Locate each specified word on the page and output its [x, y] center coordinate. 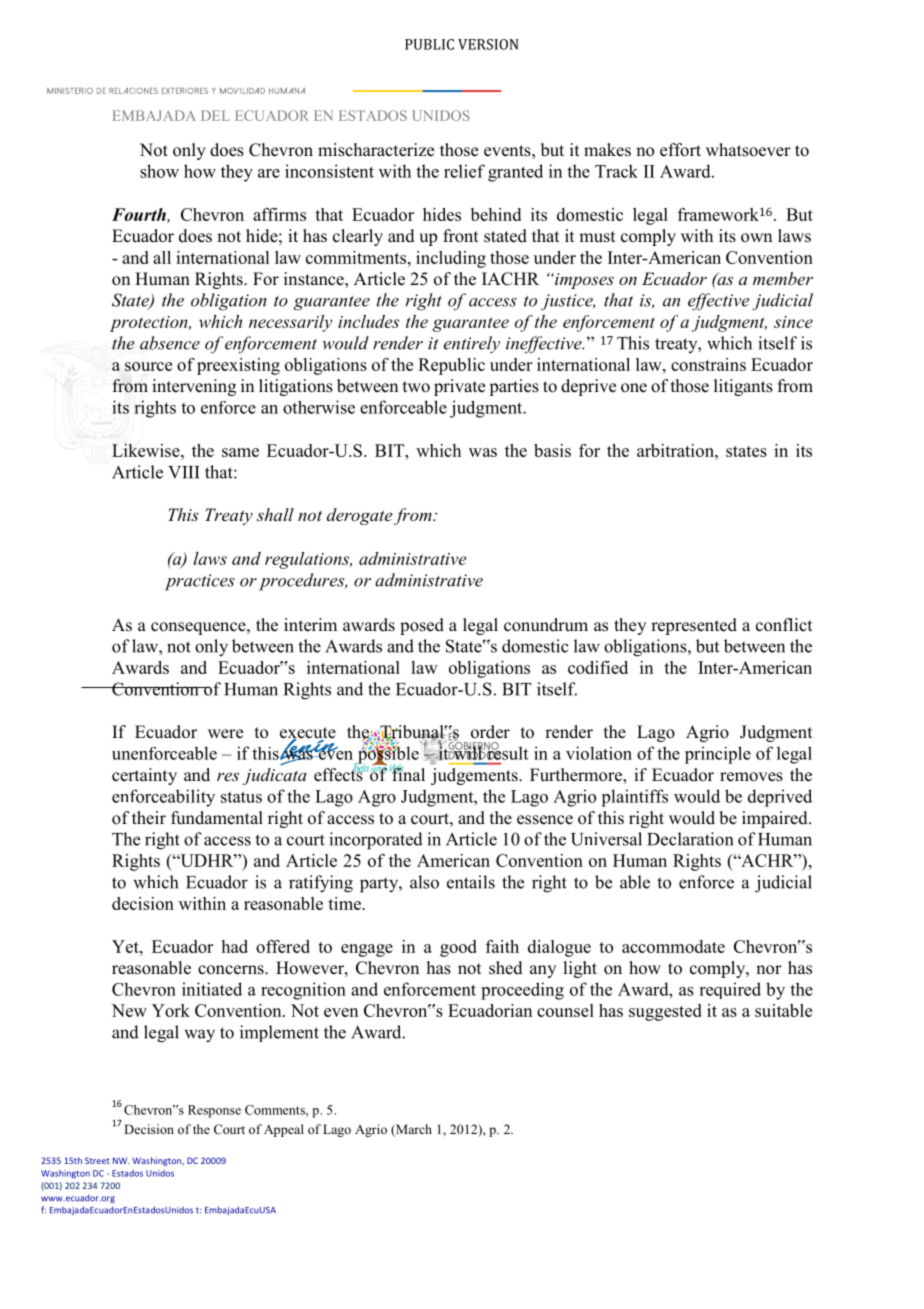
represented [694, 626]
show [159, 171]
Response [214, 1111]
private [459, 387]
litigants [743, 387]
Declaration [690, 839]
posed [422, 626]
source [148, 366]
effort [680, 150]
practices [200, 582]
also [424, 882]
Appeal [284, 1130]
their [149, 818]
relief [464, 171]
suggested [665, 1012]
